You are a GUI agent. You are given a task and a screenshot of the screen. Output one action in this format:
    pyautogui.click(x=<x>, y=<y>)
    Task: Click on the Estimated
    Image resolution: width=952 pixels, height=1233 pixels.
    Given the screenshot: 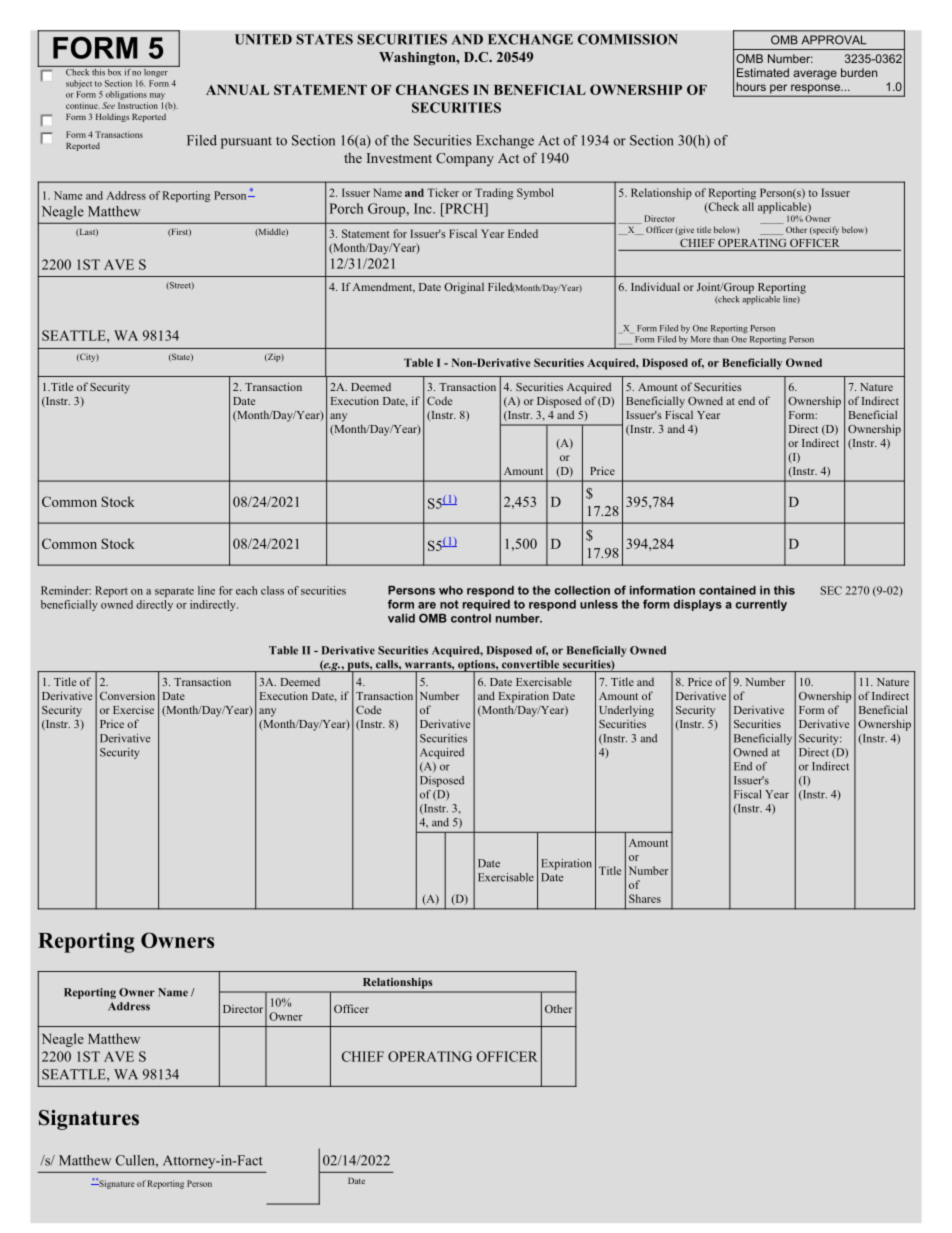 What is the action you would take?
    pyautogui.click(x=763, y=72)
